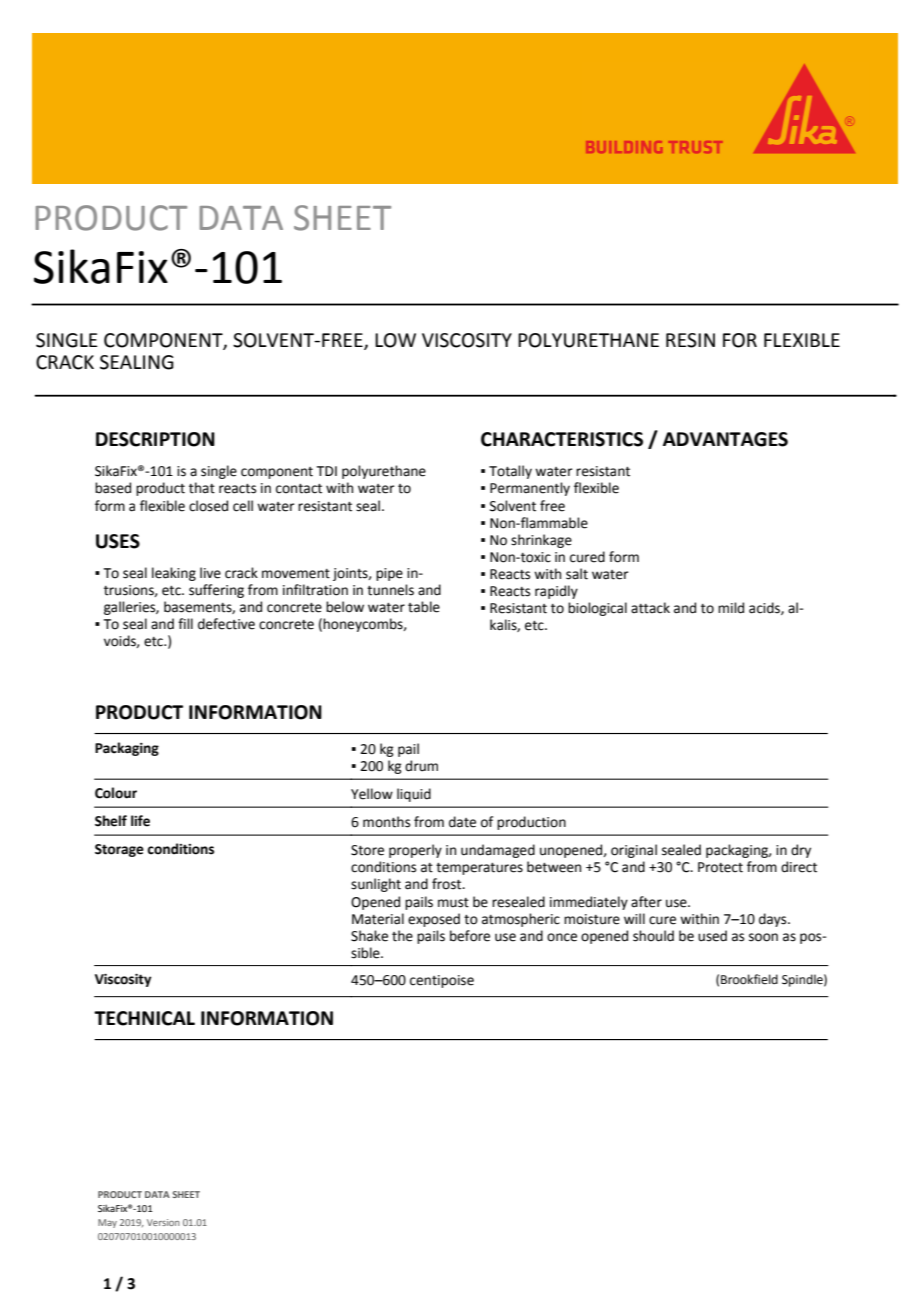 This screenshot has height=1308, width=924. What do you see at coordinates (434, 920) in the screenshot?
I see `exposed` at bounding box center [434, 920].
